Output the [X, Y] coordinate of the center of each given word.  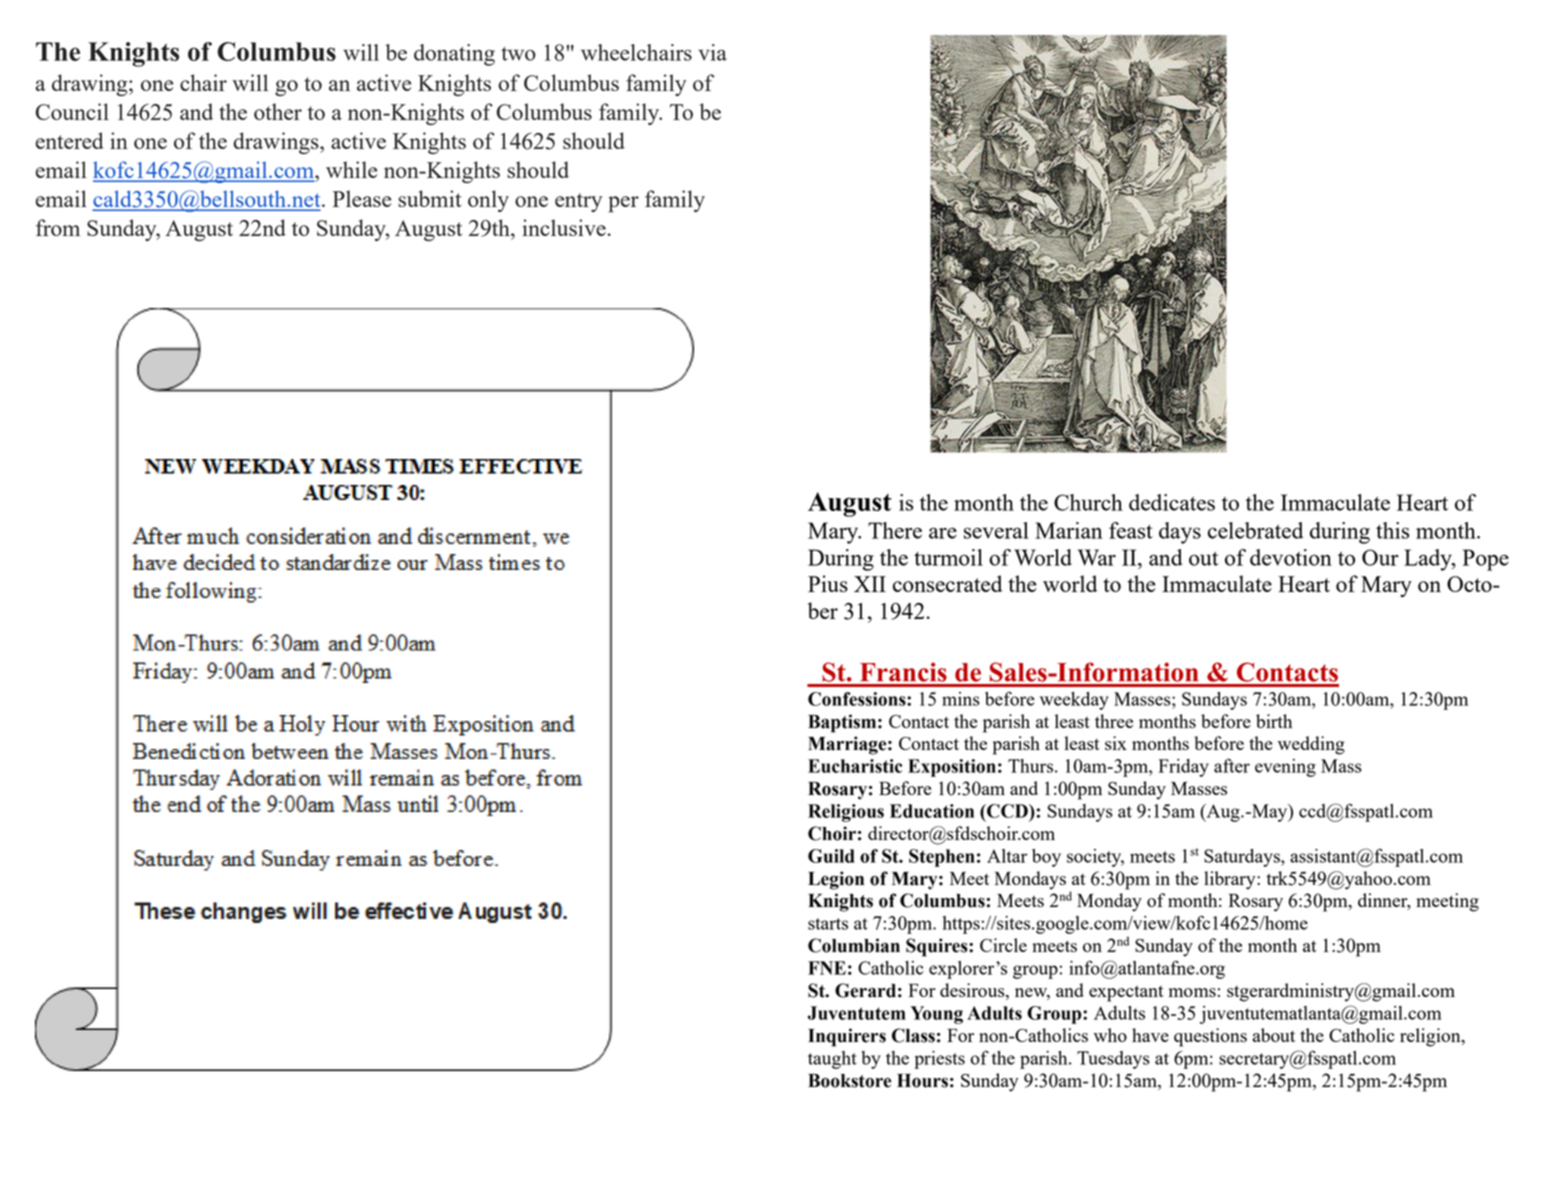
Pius [828, 583]
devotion [1291, 557]
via [712, 52]
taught [832, 1060]
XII [870, 584]
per [623, 204]
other [278, 111]
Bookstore [849, 1081]
